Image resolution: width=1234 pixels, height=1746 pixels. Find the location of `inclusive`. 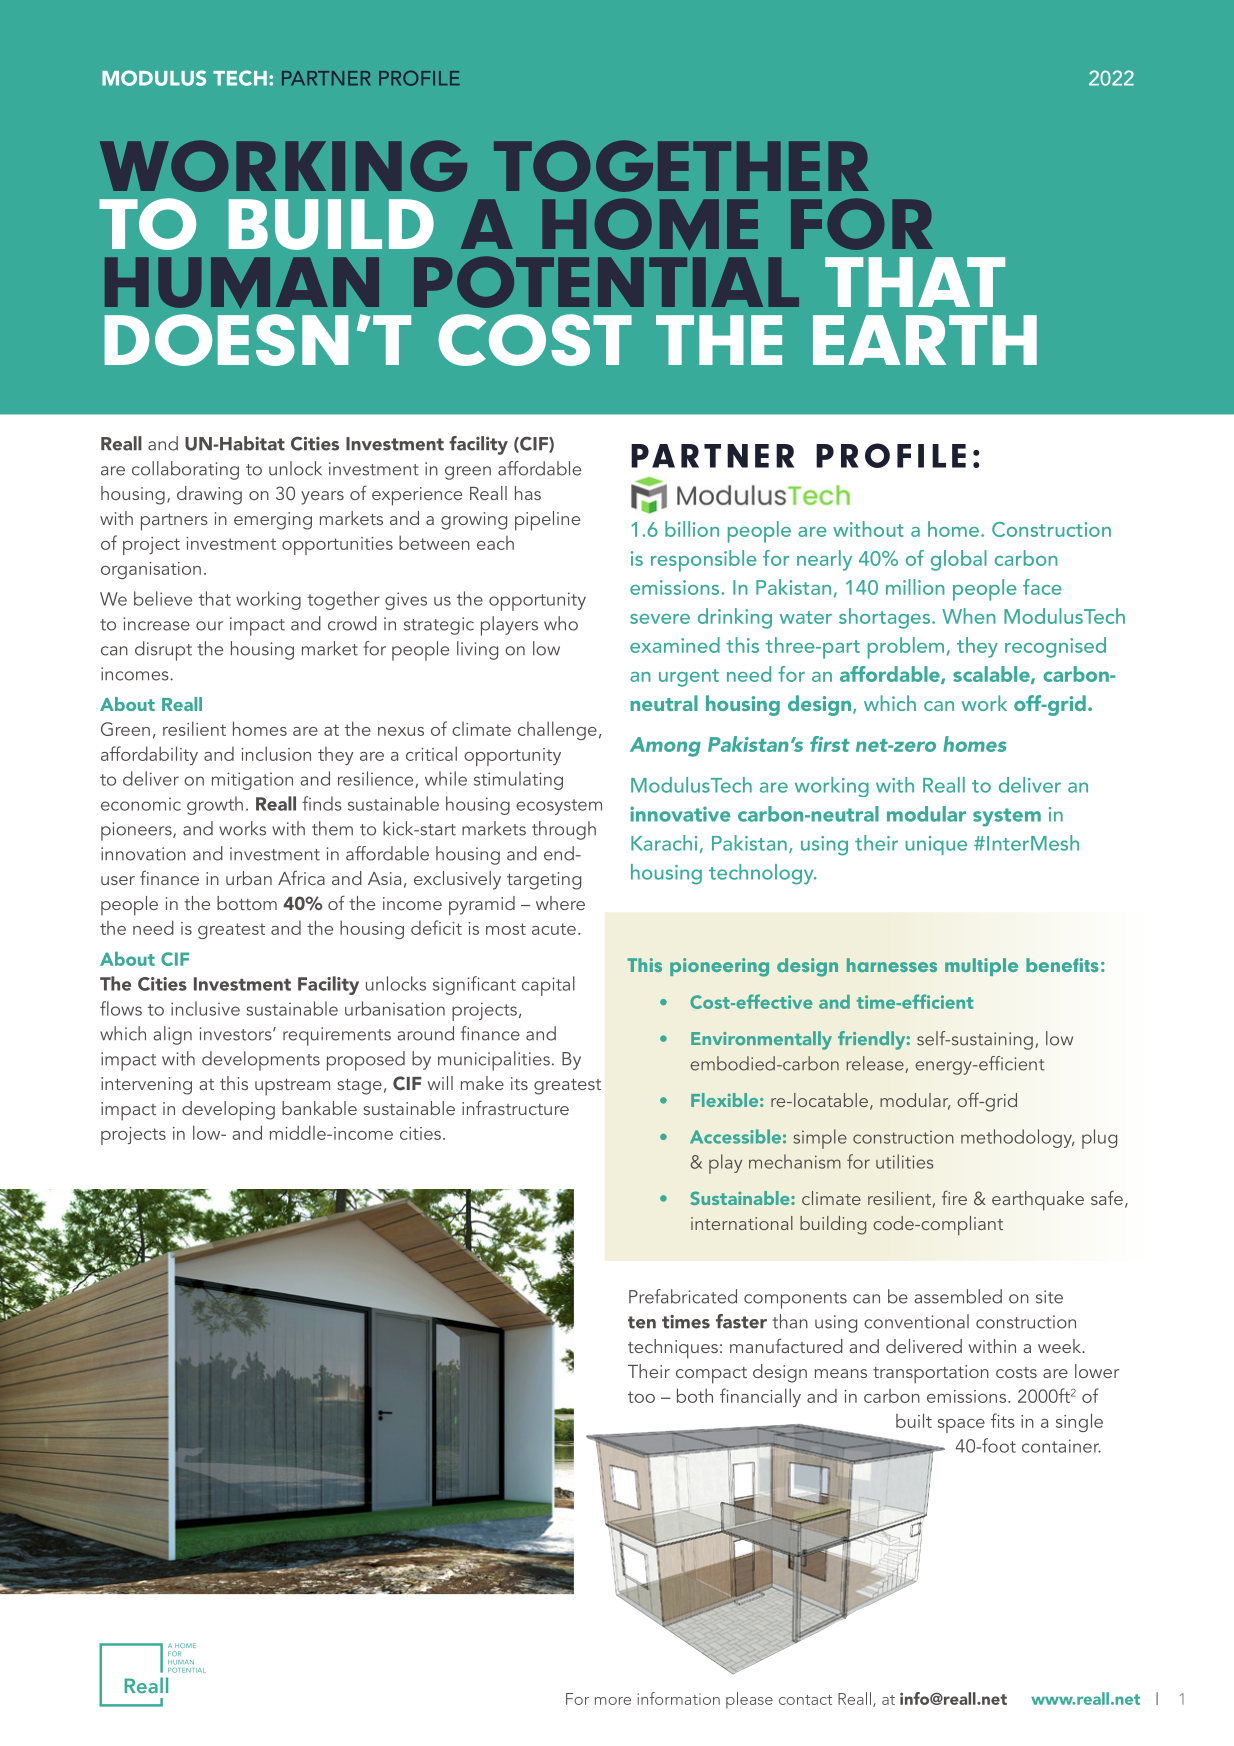

inclusive is located at coordinates (205, 1008).
